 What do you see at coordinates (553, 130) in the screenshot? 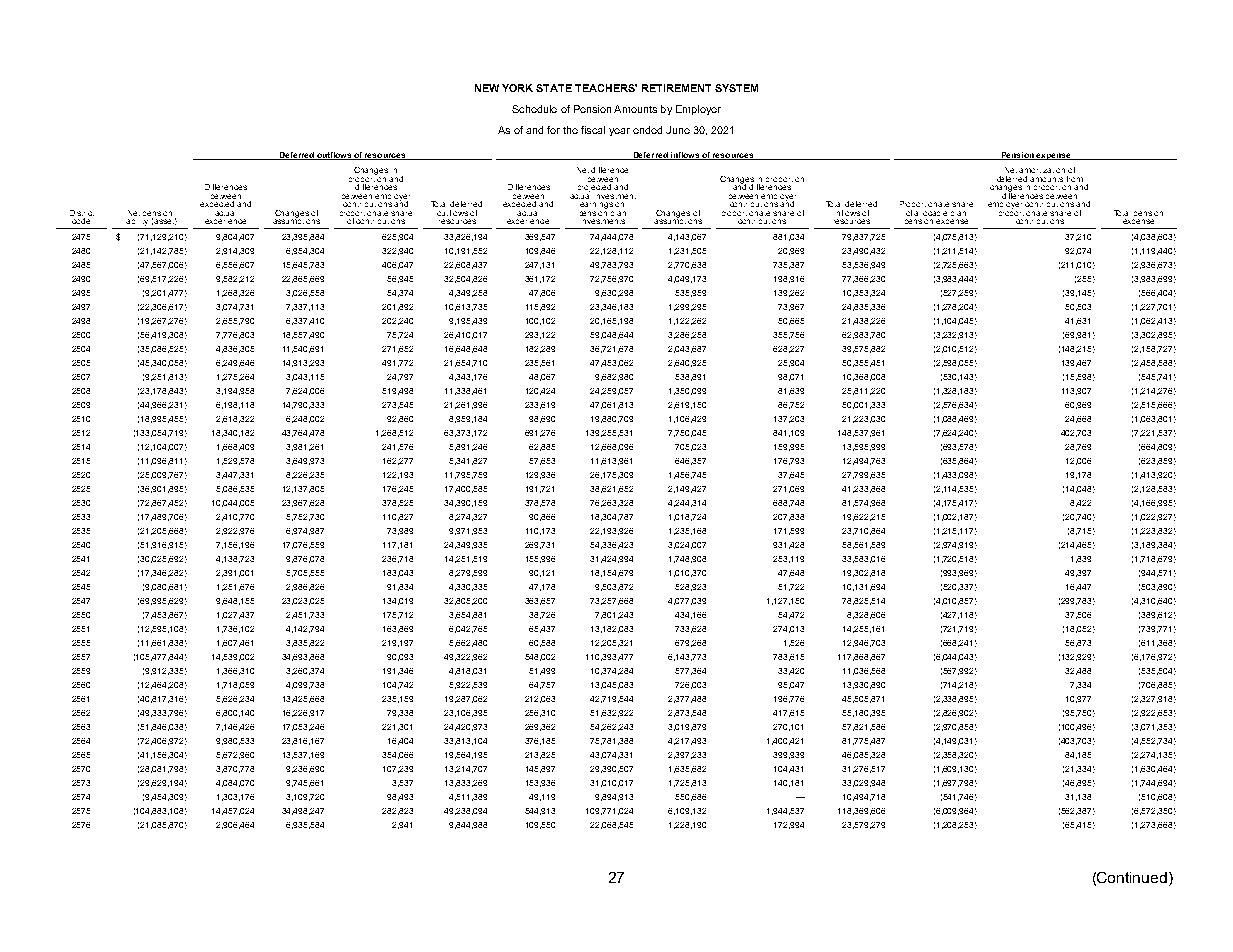
I see `for` at bounding box center [553, 130].
